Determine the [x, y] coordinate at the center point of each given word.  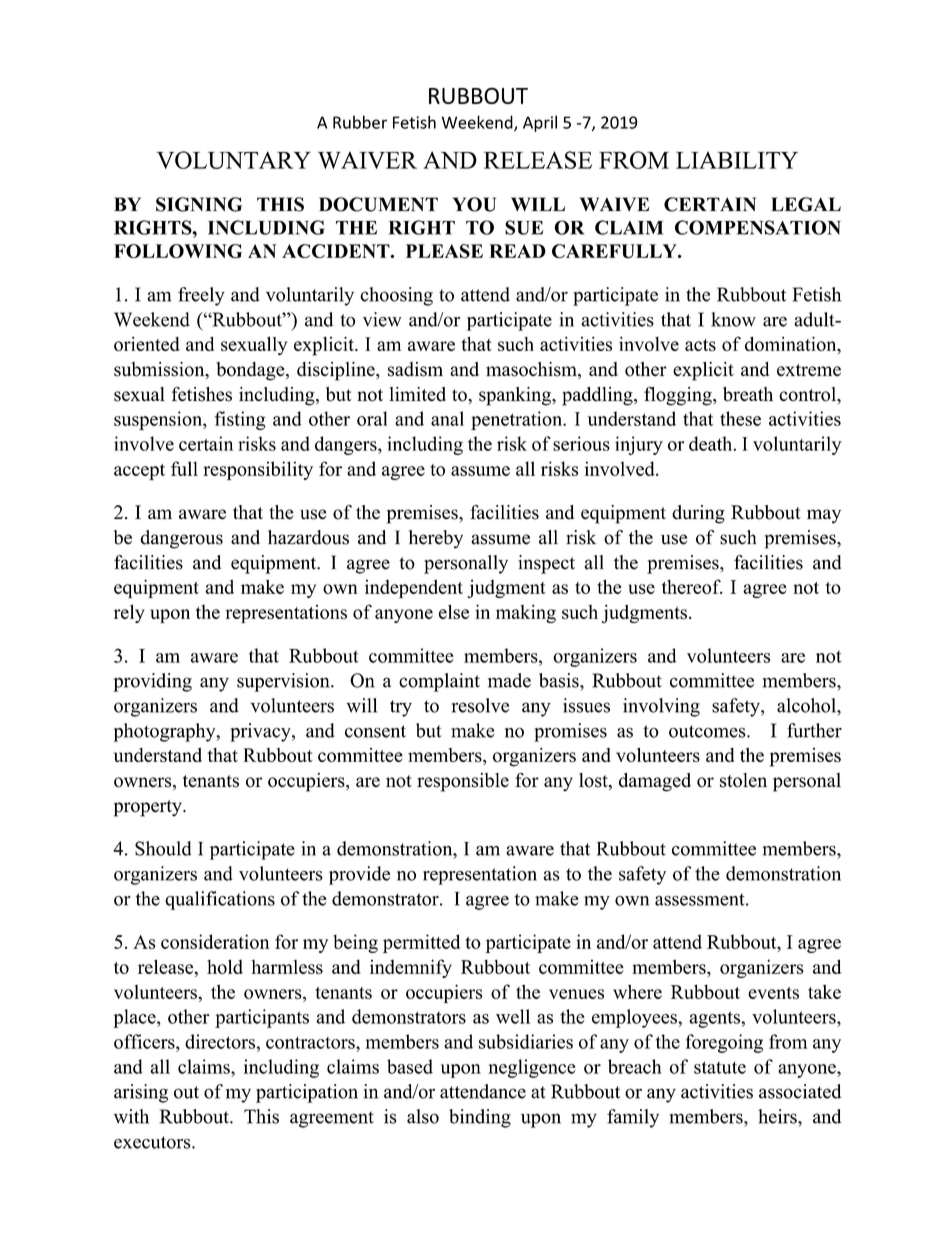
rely [129, 613]
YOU [474, 204]
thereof [692, 586]
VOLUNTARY [233, 160]
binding [480, 1118]
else [454, 611]
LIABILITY [737, 160]
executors [153, 1142]
